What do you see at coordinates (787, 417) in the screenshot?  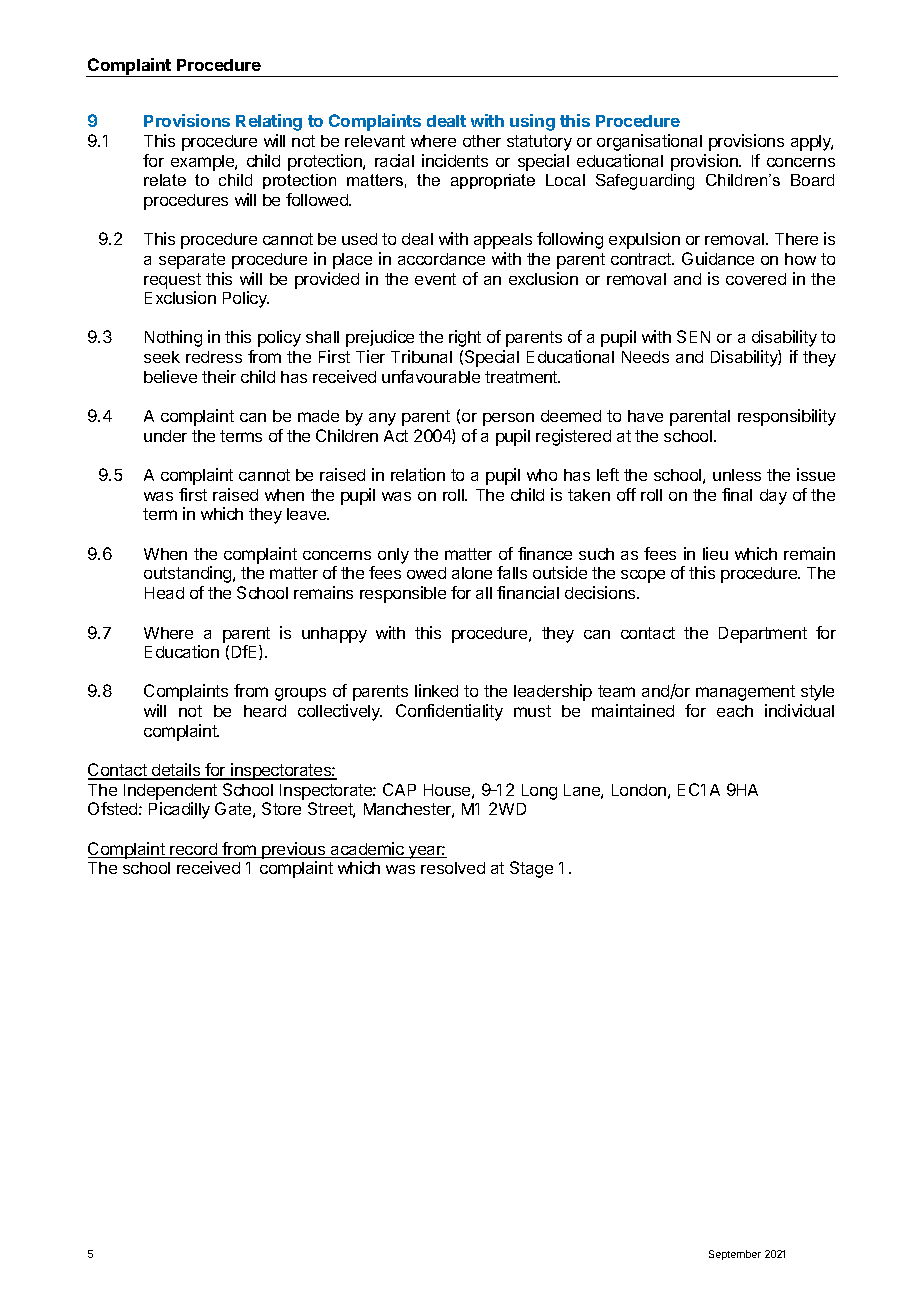 I see `responsibility` at bounding box center [787, 417].
